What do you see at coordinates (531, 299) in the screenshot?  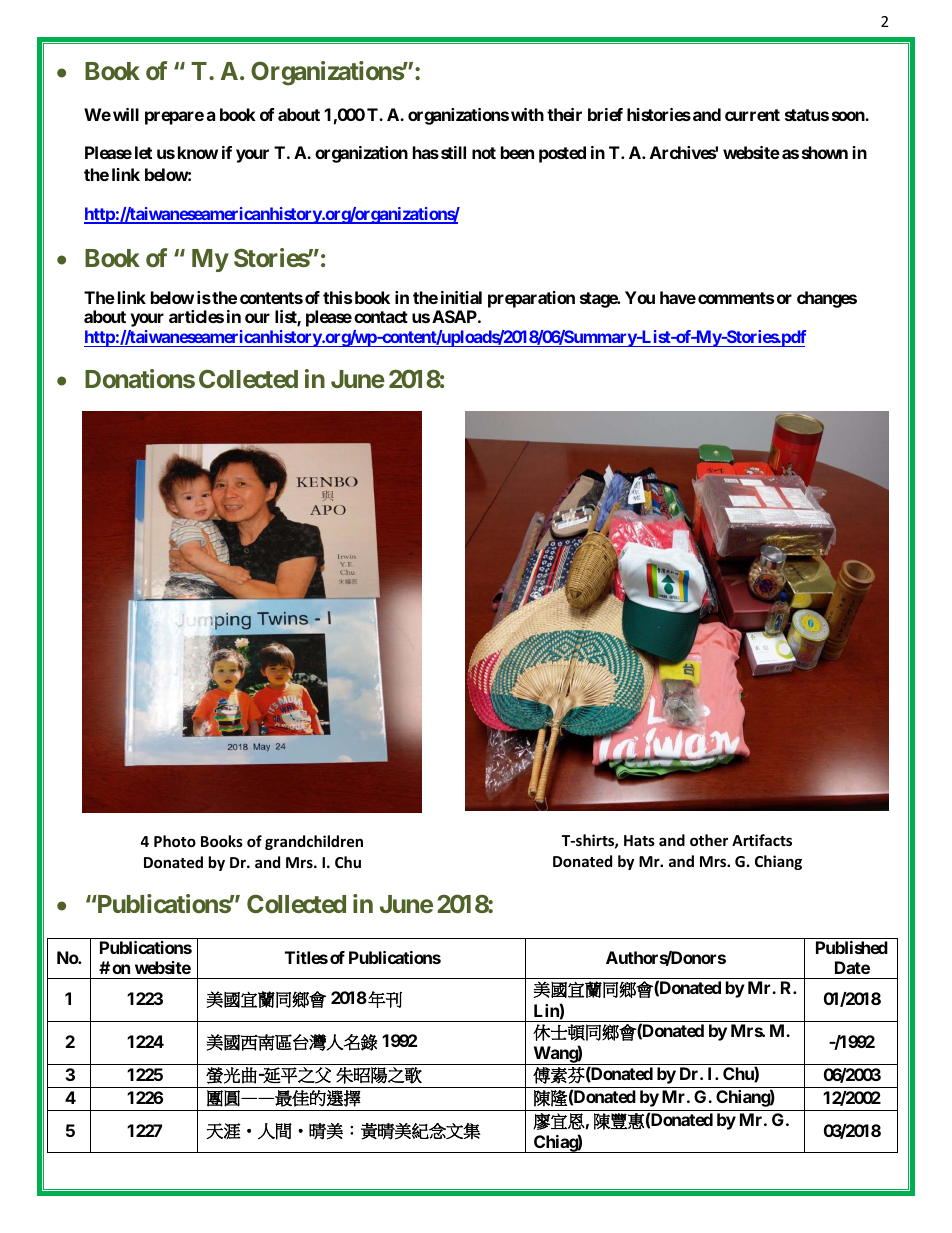 I see `preparation` at bounding box center [531, 299].
